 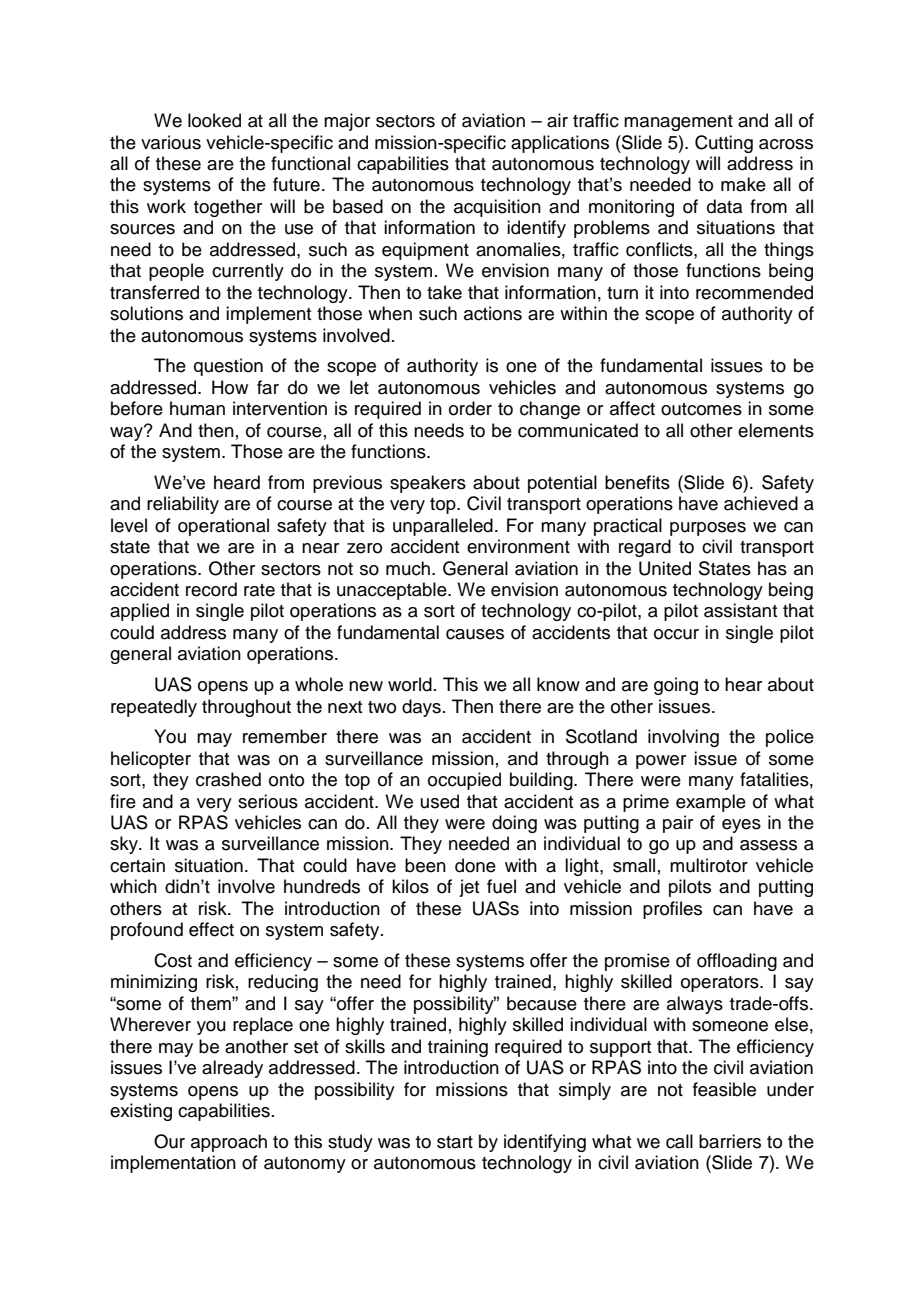 I want to click on various, so click(x=171, y=142).
